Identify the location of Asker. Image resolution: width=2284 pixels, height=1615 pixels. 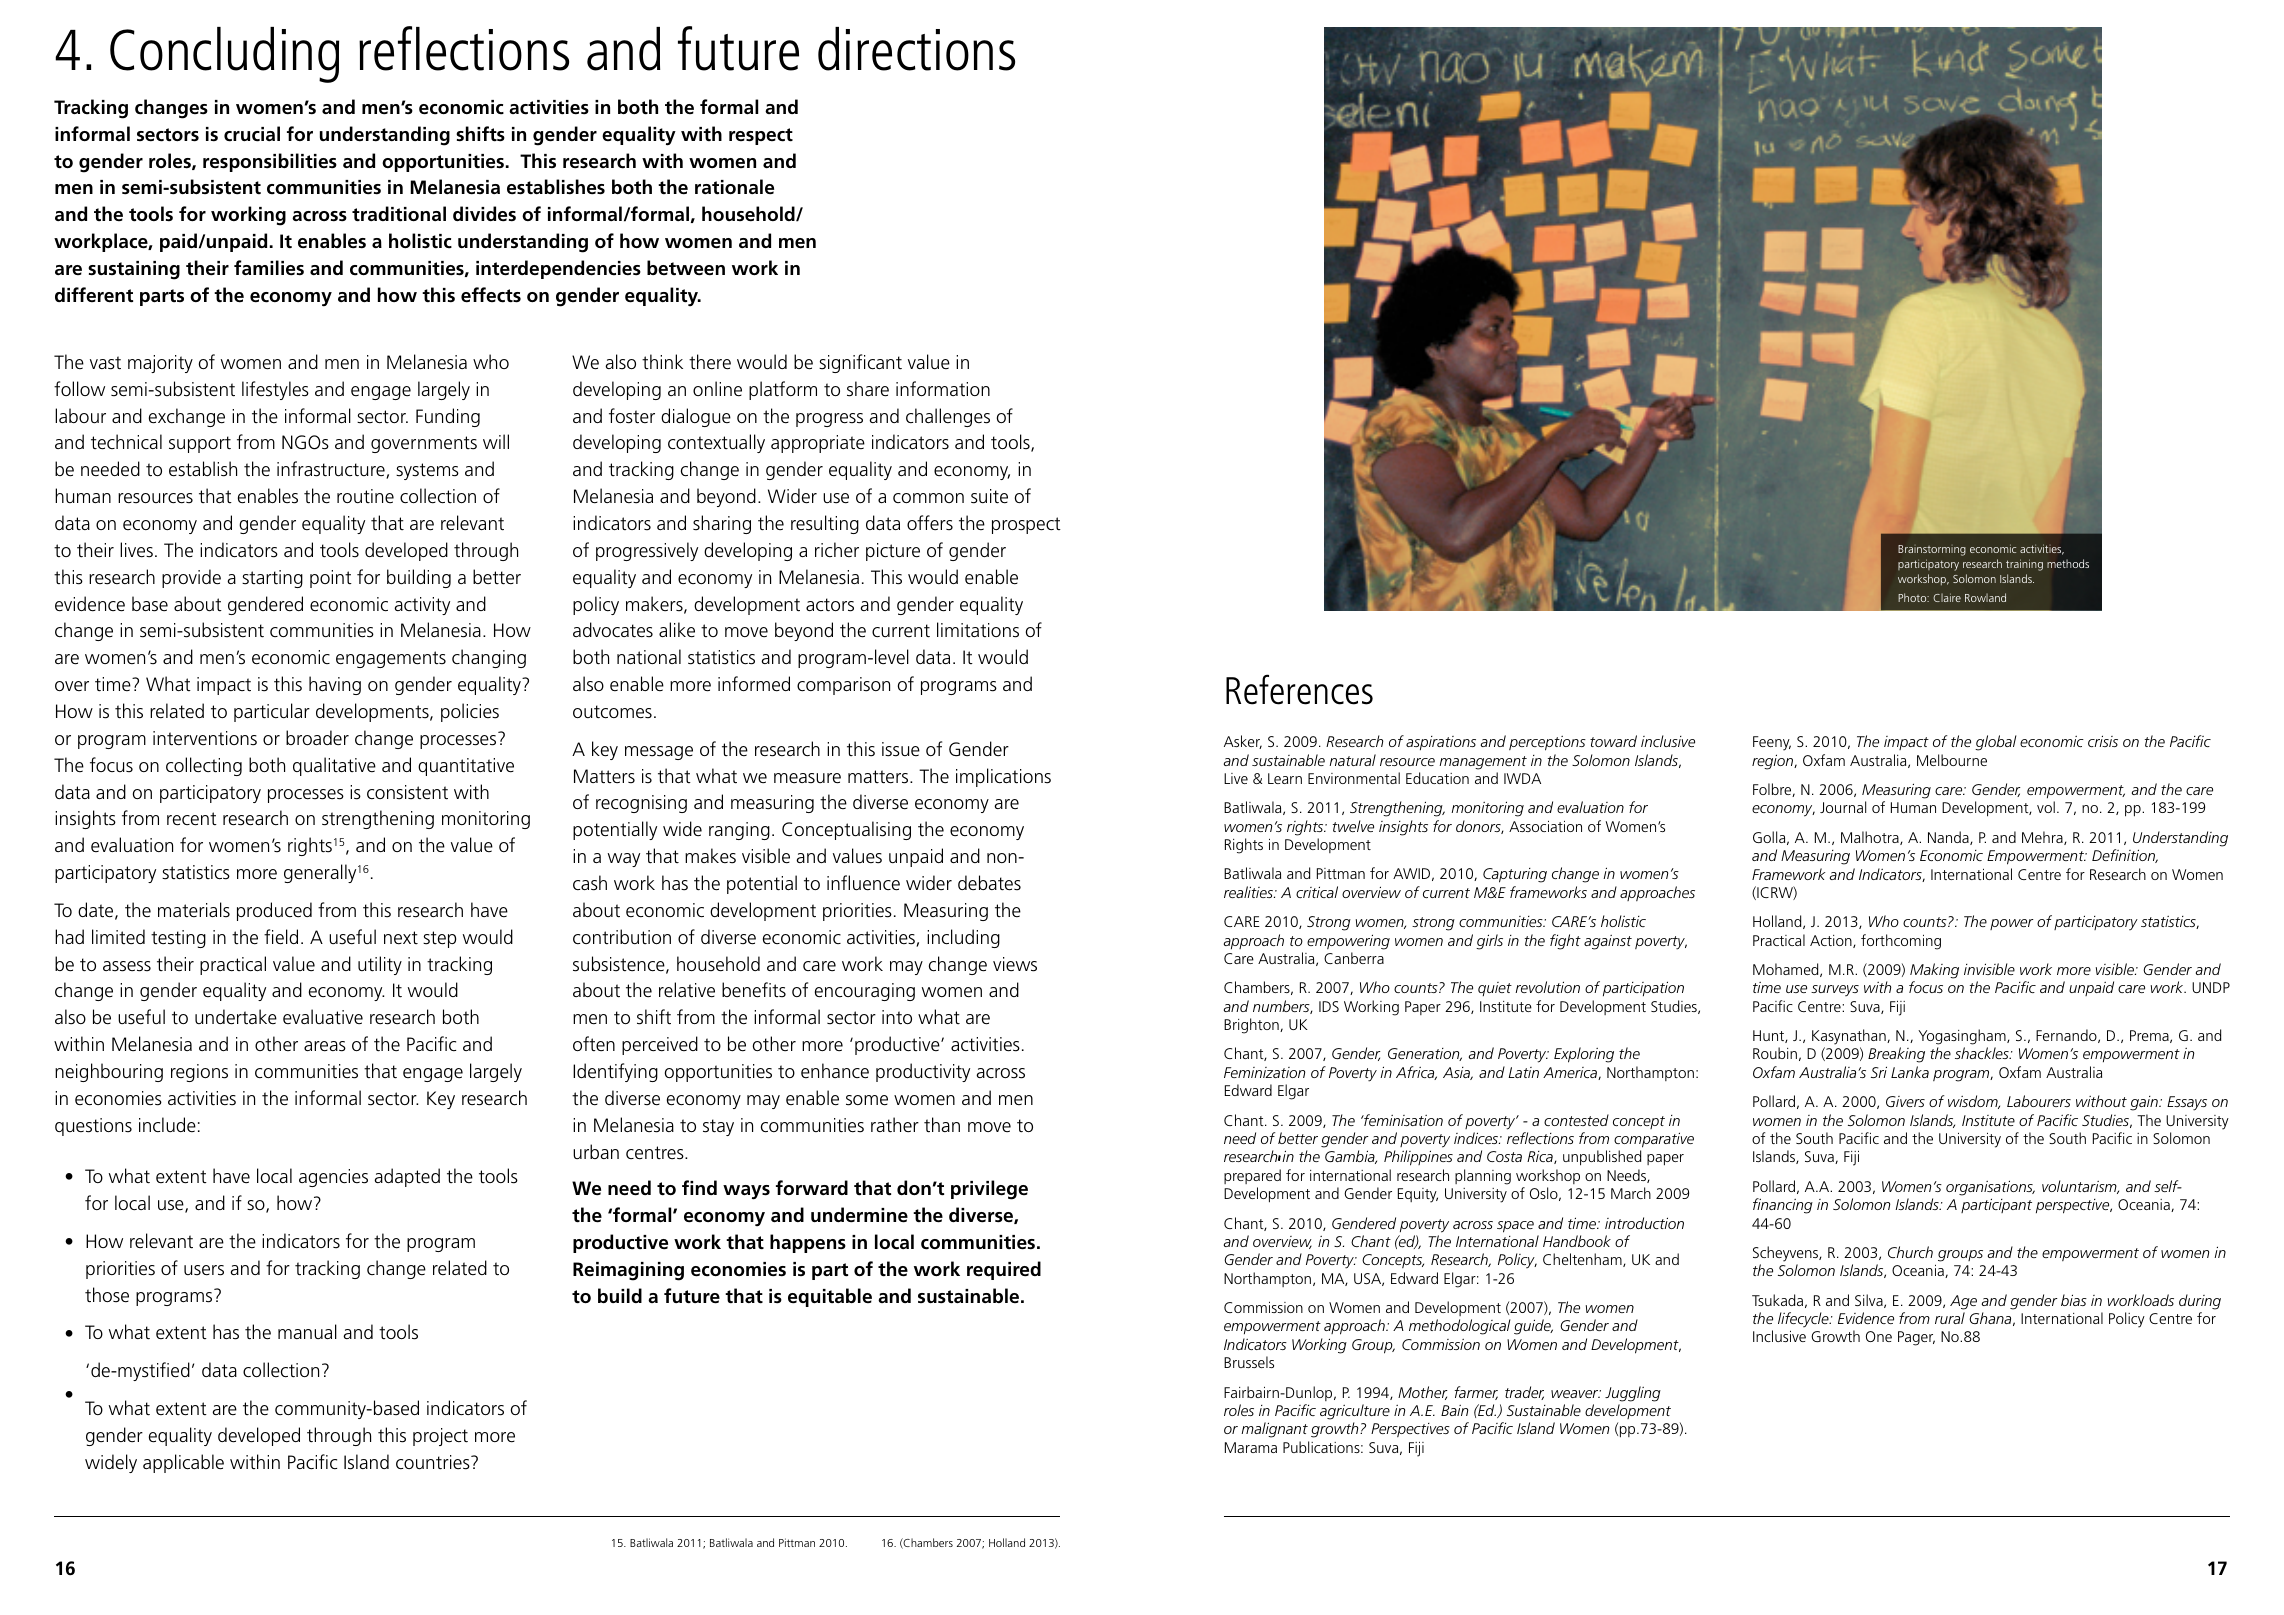
(1243, 742).
